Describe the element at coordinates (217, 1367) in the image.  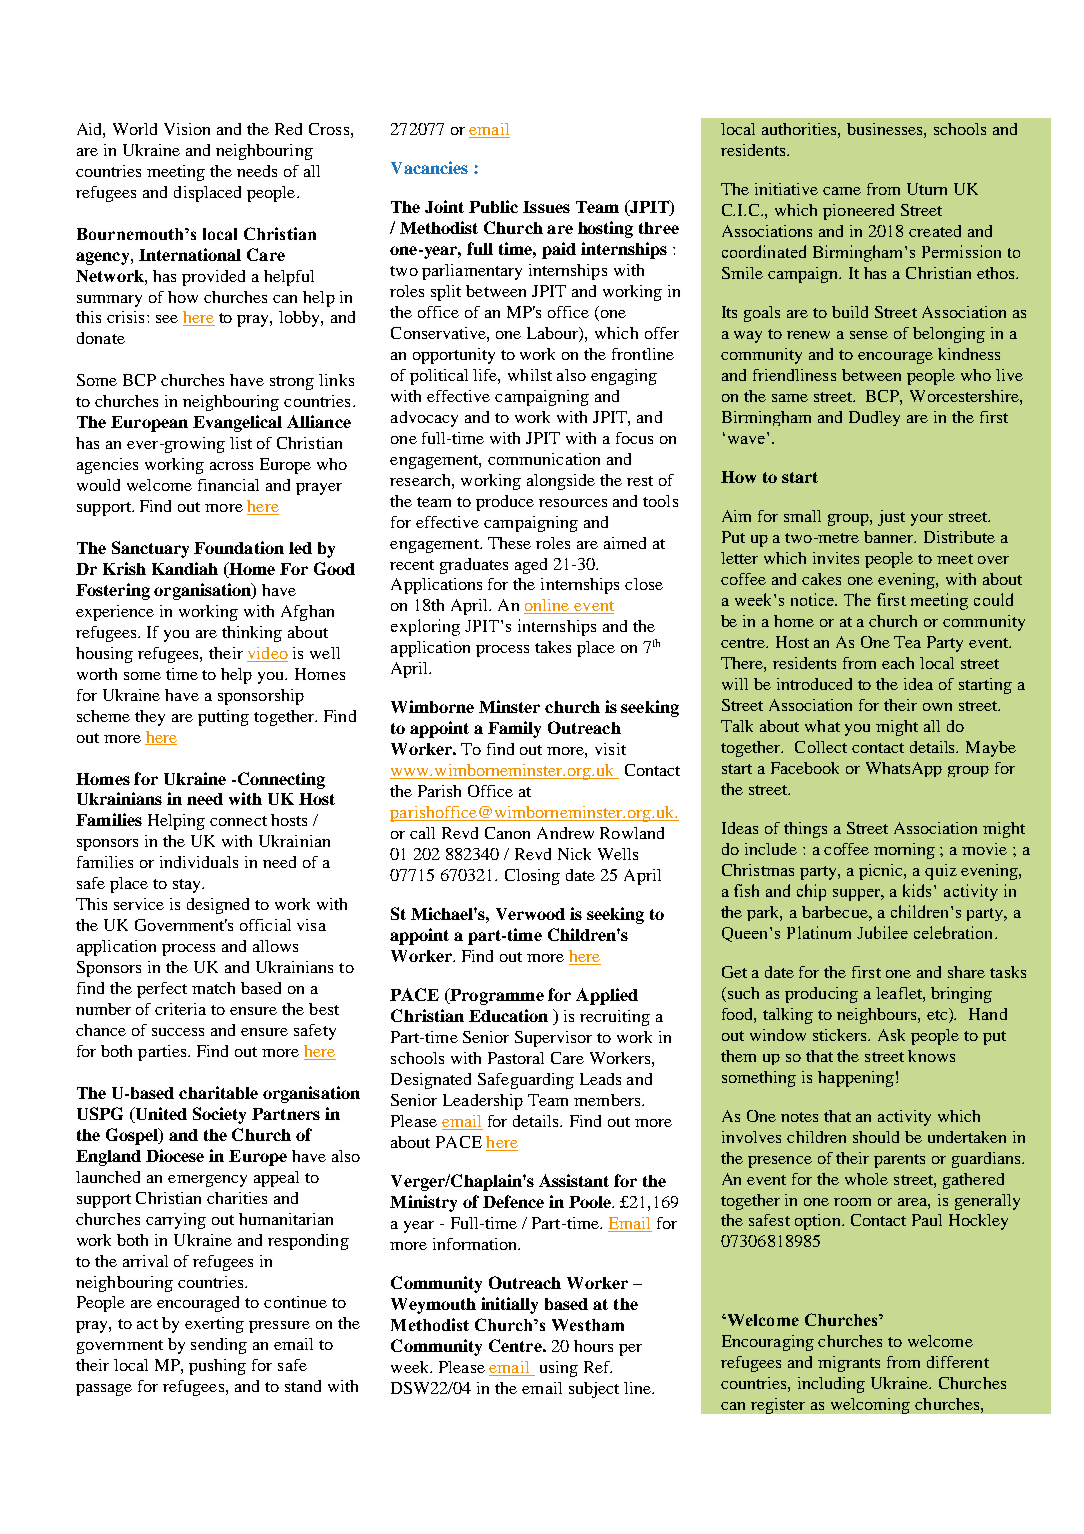
I see `pushing` at that location.
